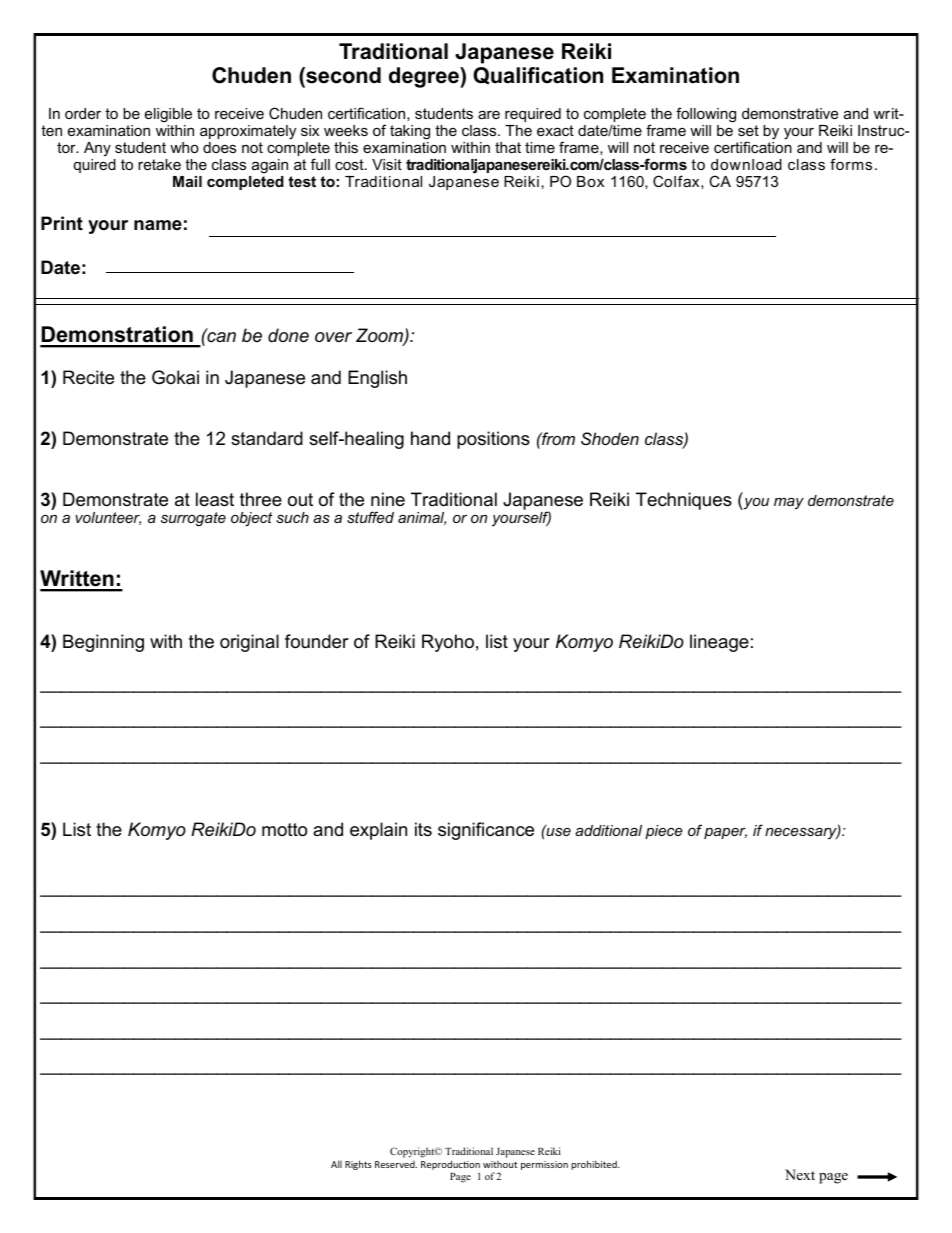 The width and height of the page is (952, 1233). Describe the element at coordinates (317, 641) in the page. I see `founder` at that location.
